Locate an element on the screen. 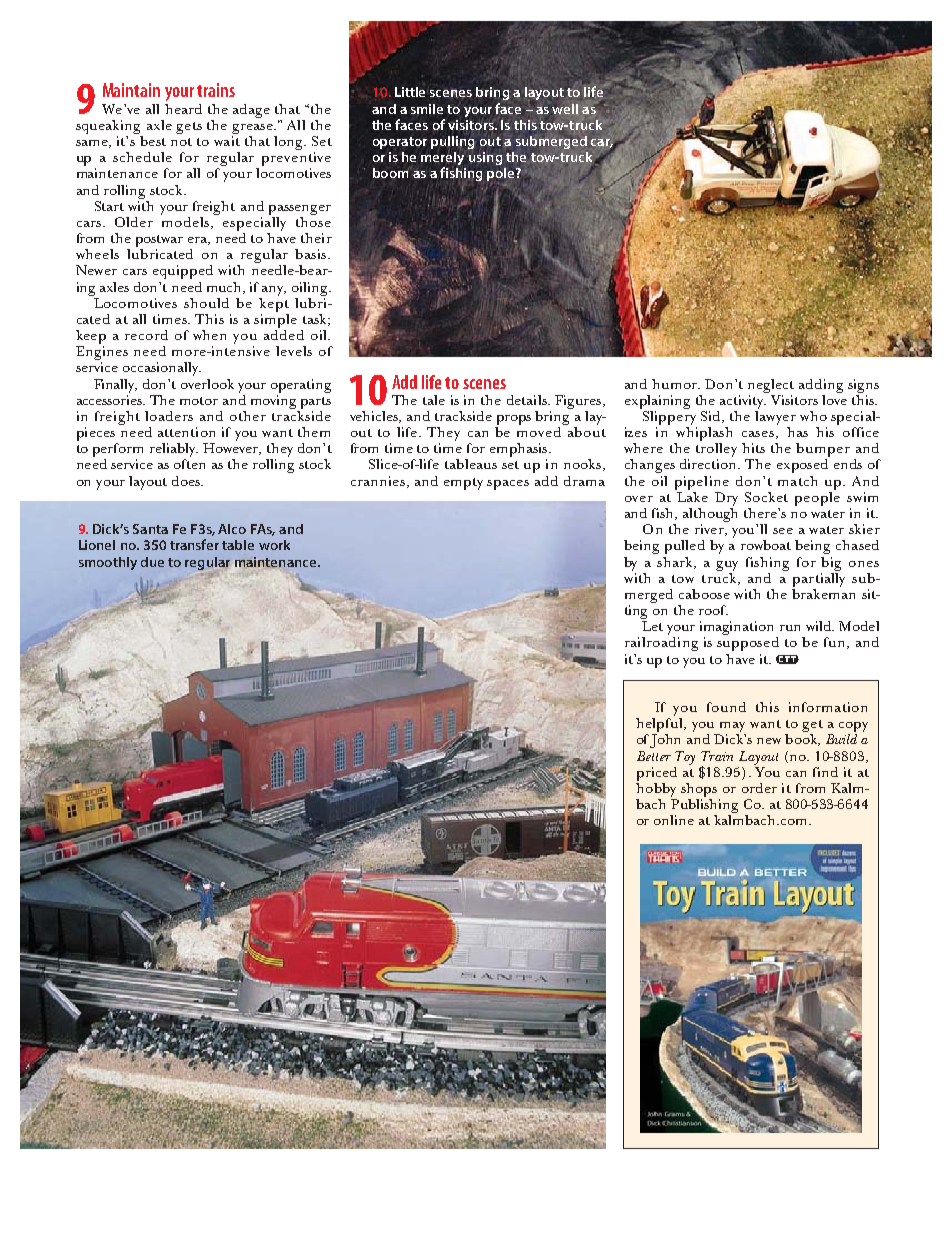 The height and width of the screenshot is (1233, 952). well is located at coordinates (565, 109).
